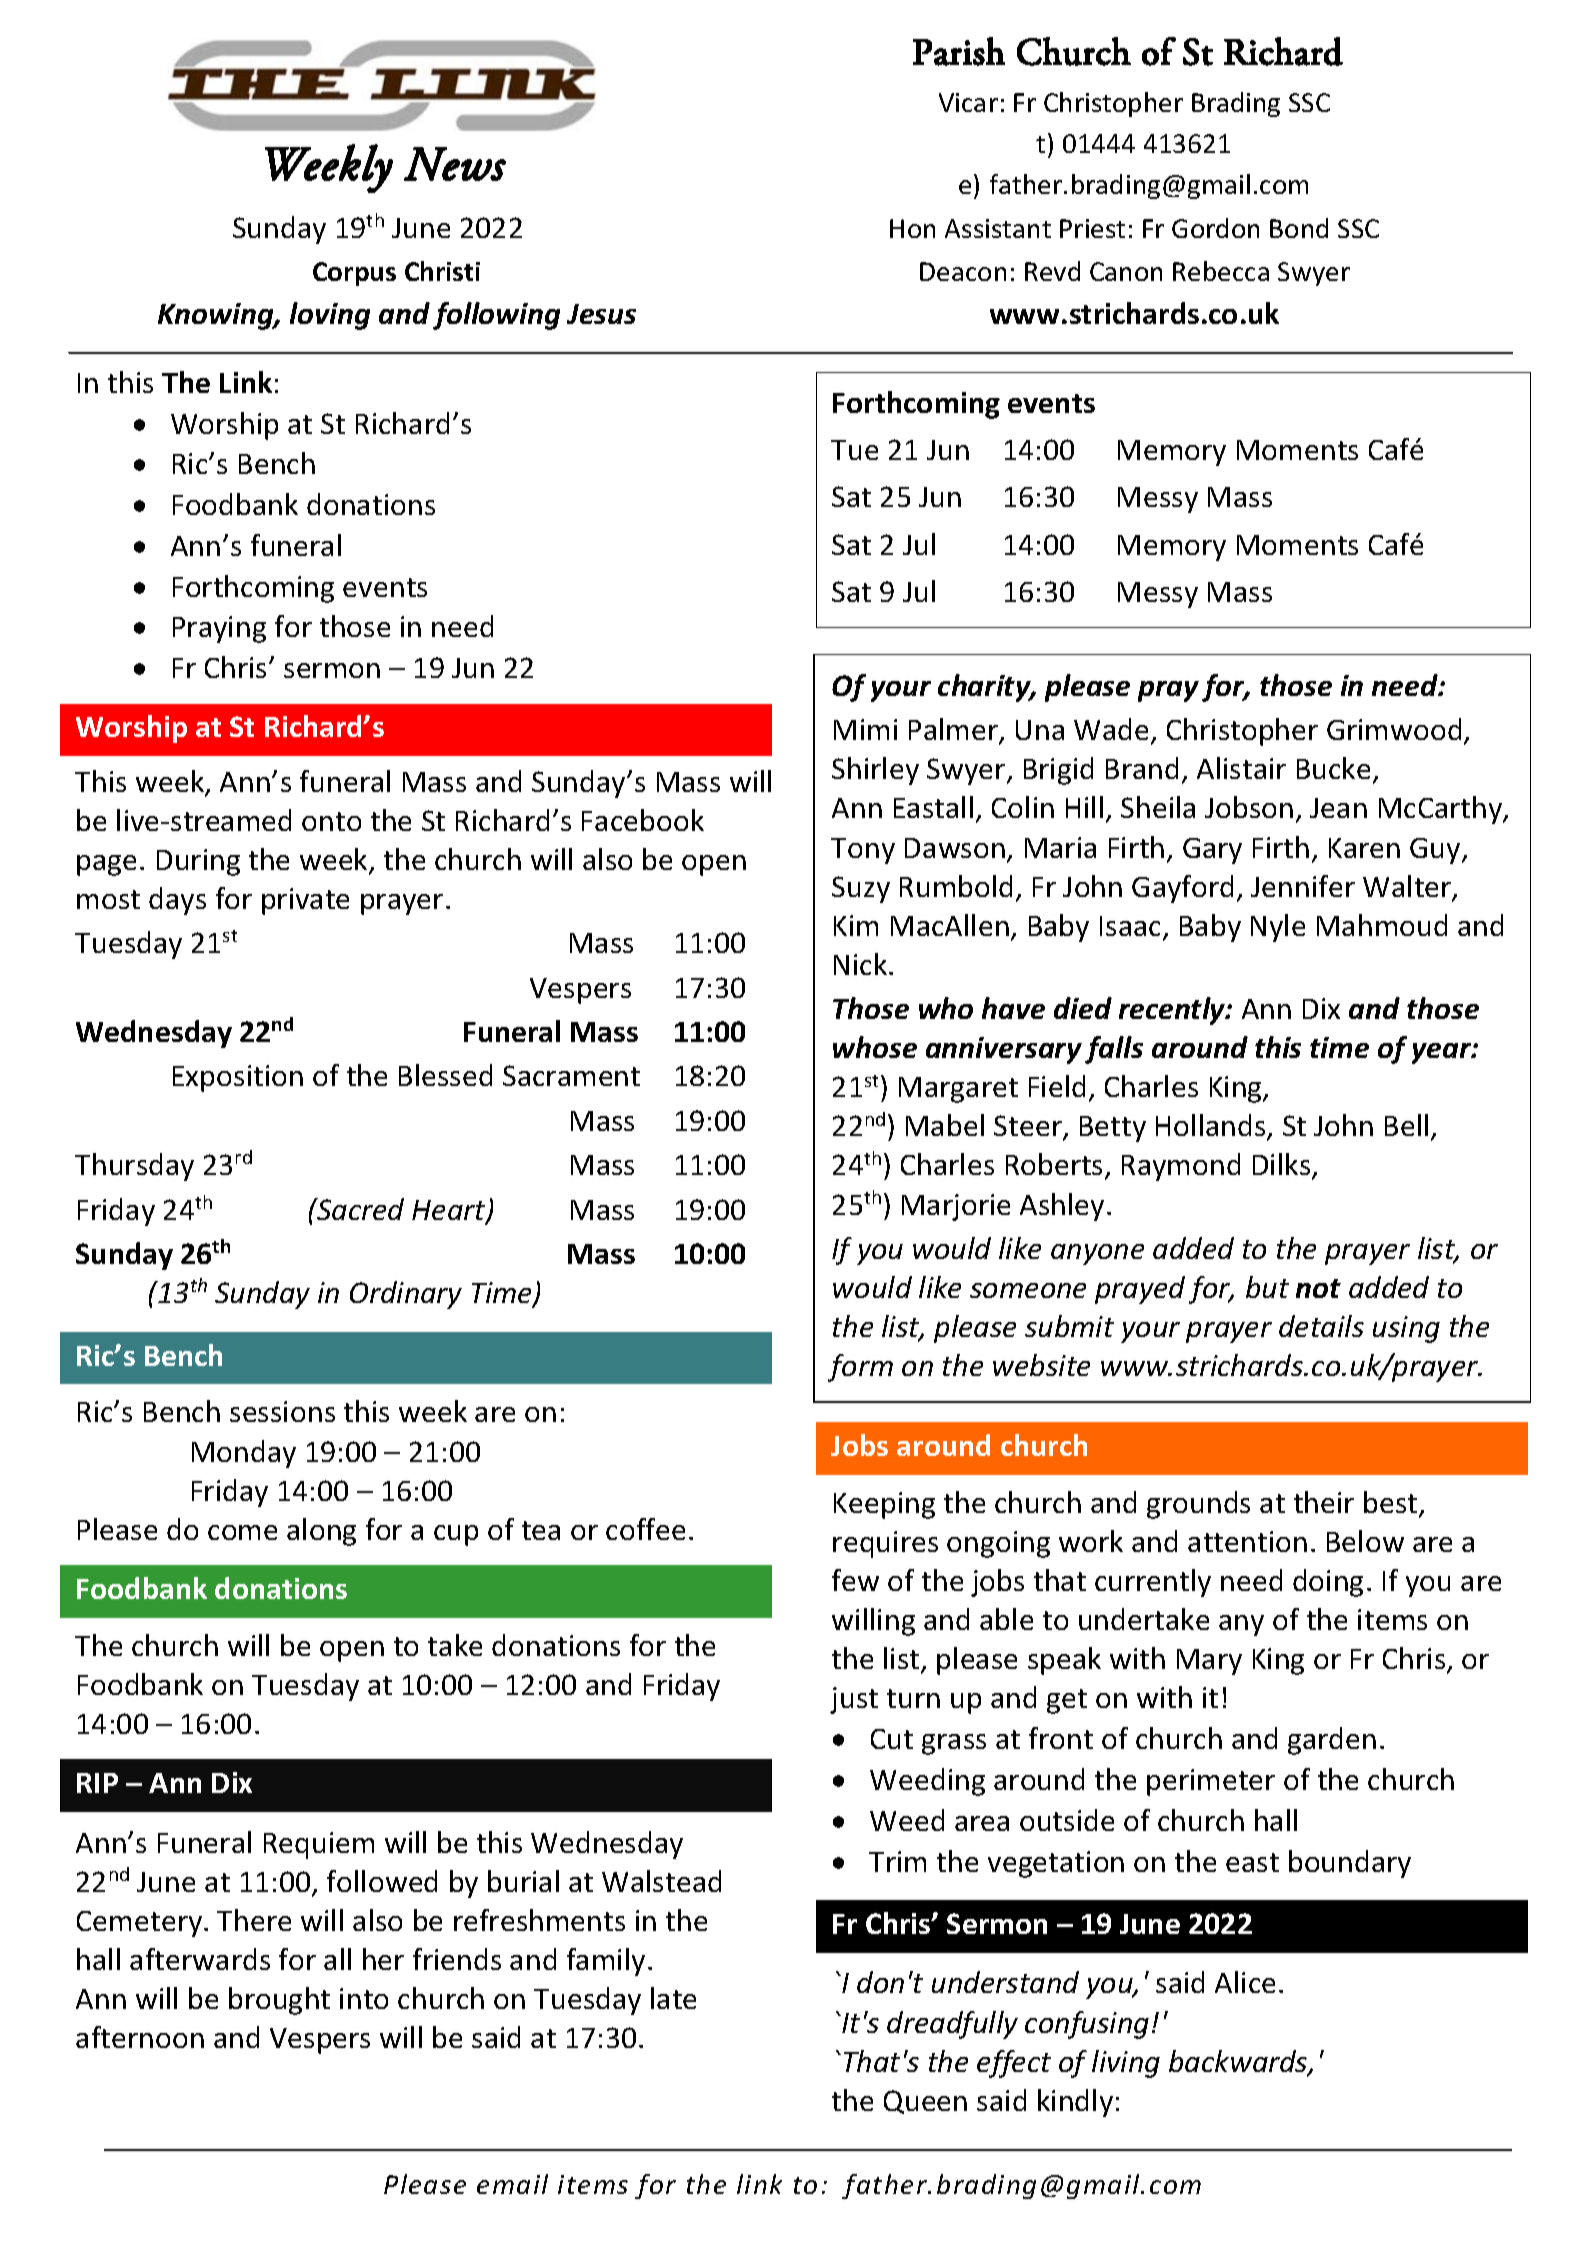 Image resolution: width=1588 pixels, height=2246 pixels. What do you see at coordinates (1111, 729) in the image?
I see `Wade` at bounding box center [1111, 729].
